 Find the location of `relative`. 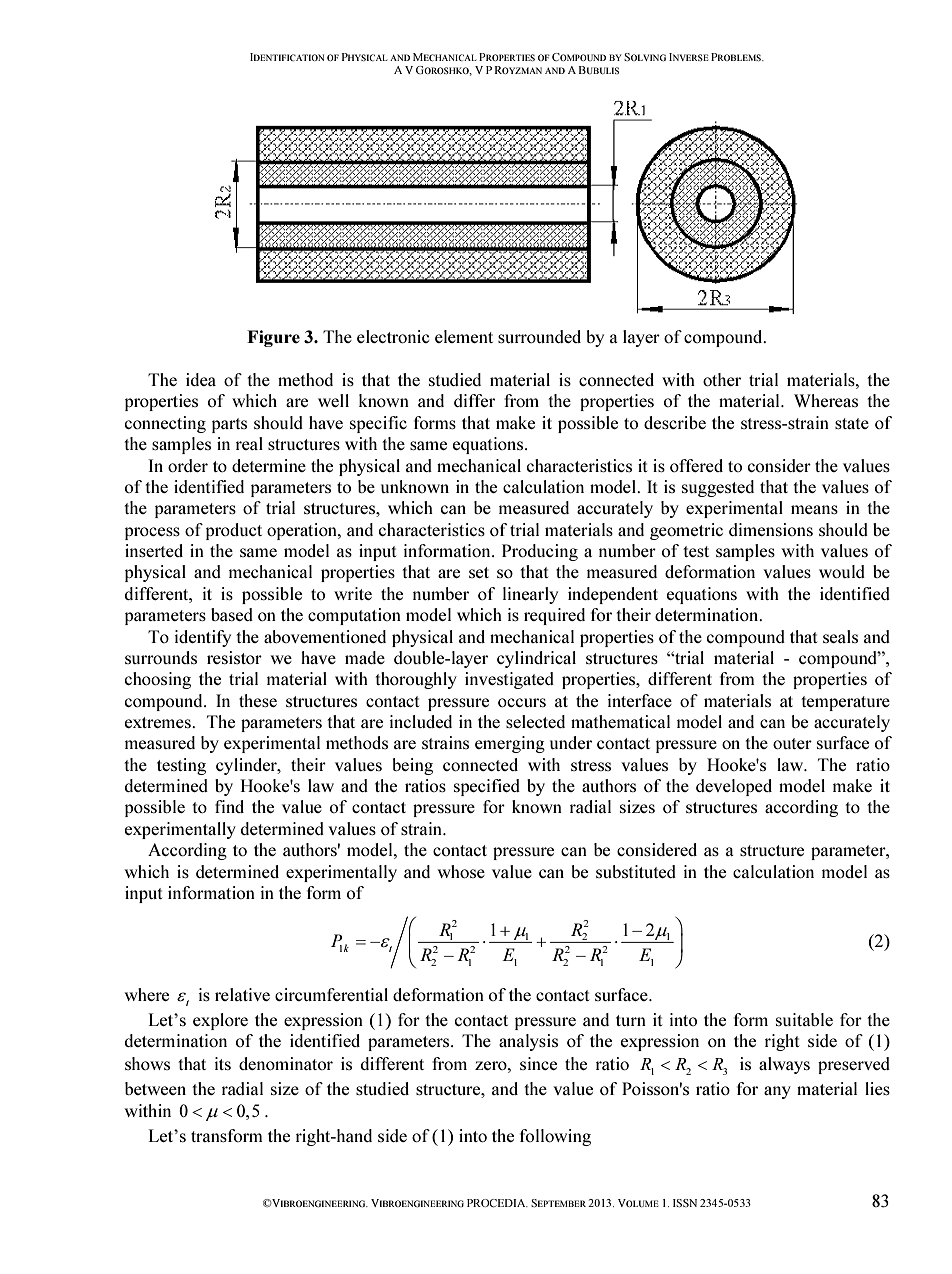

relative is located at coordinates (242, 994).
